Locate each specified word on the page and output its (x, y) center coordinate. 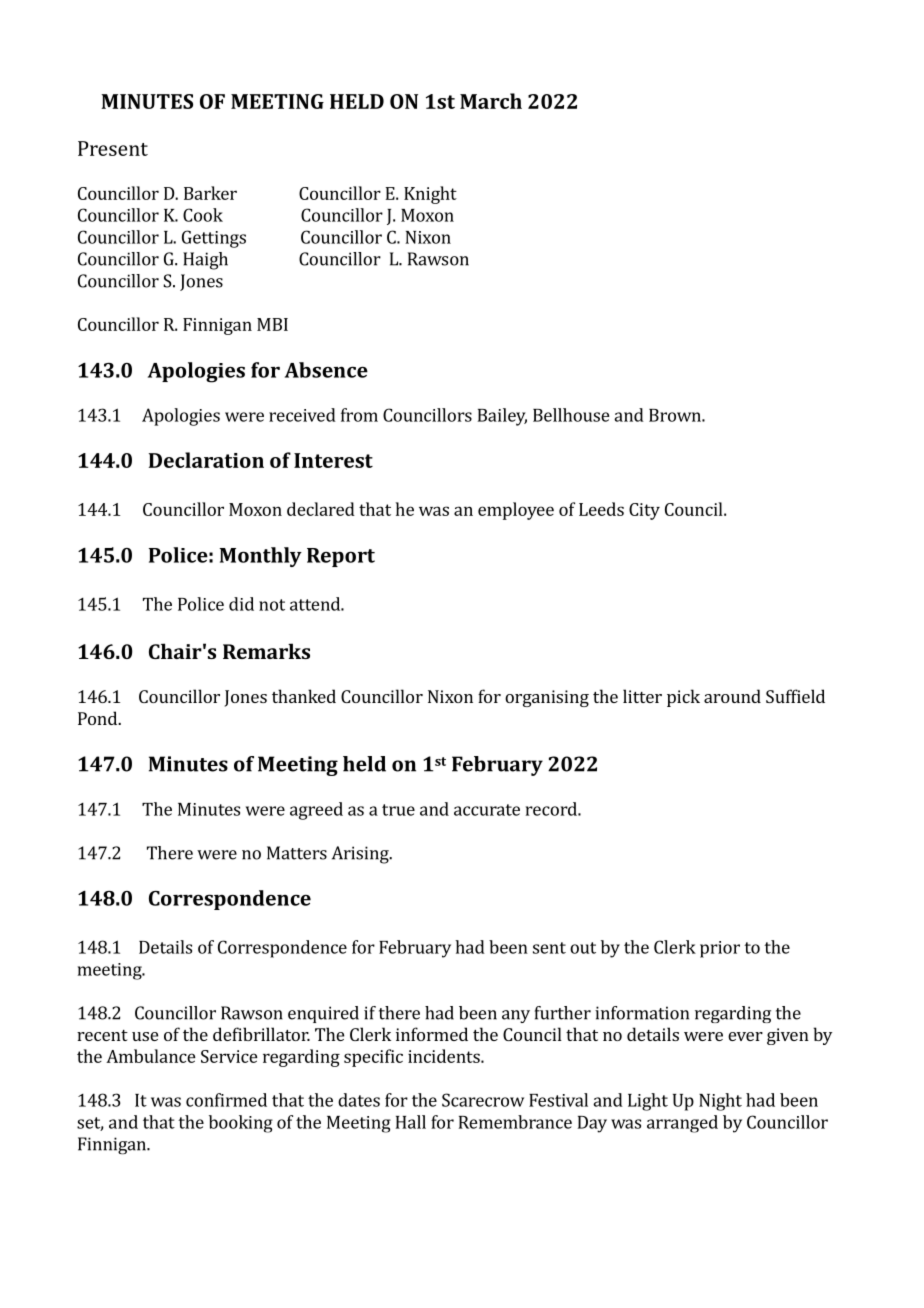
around (732, 696)
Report (341, 557)
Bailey (502, 417)
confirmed (226, 1100)
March (491, 101)
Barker (210, 193)
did (241, 604)
